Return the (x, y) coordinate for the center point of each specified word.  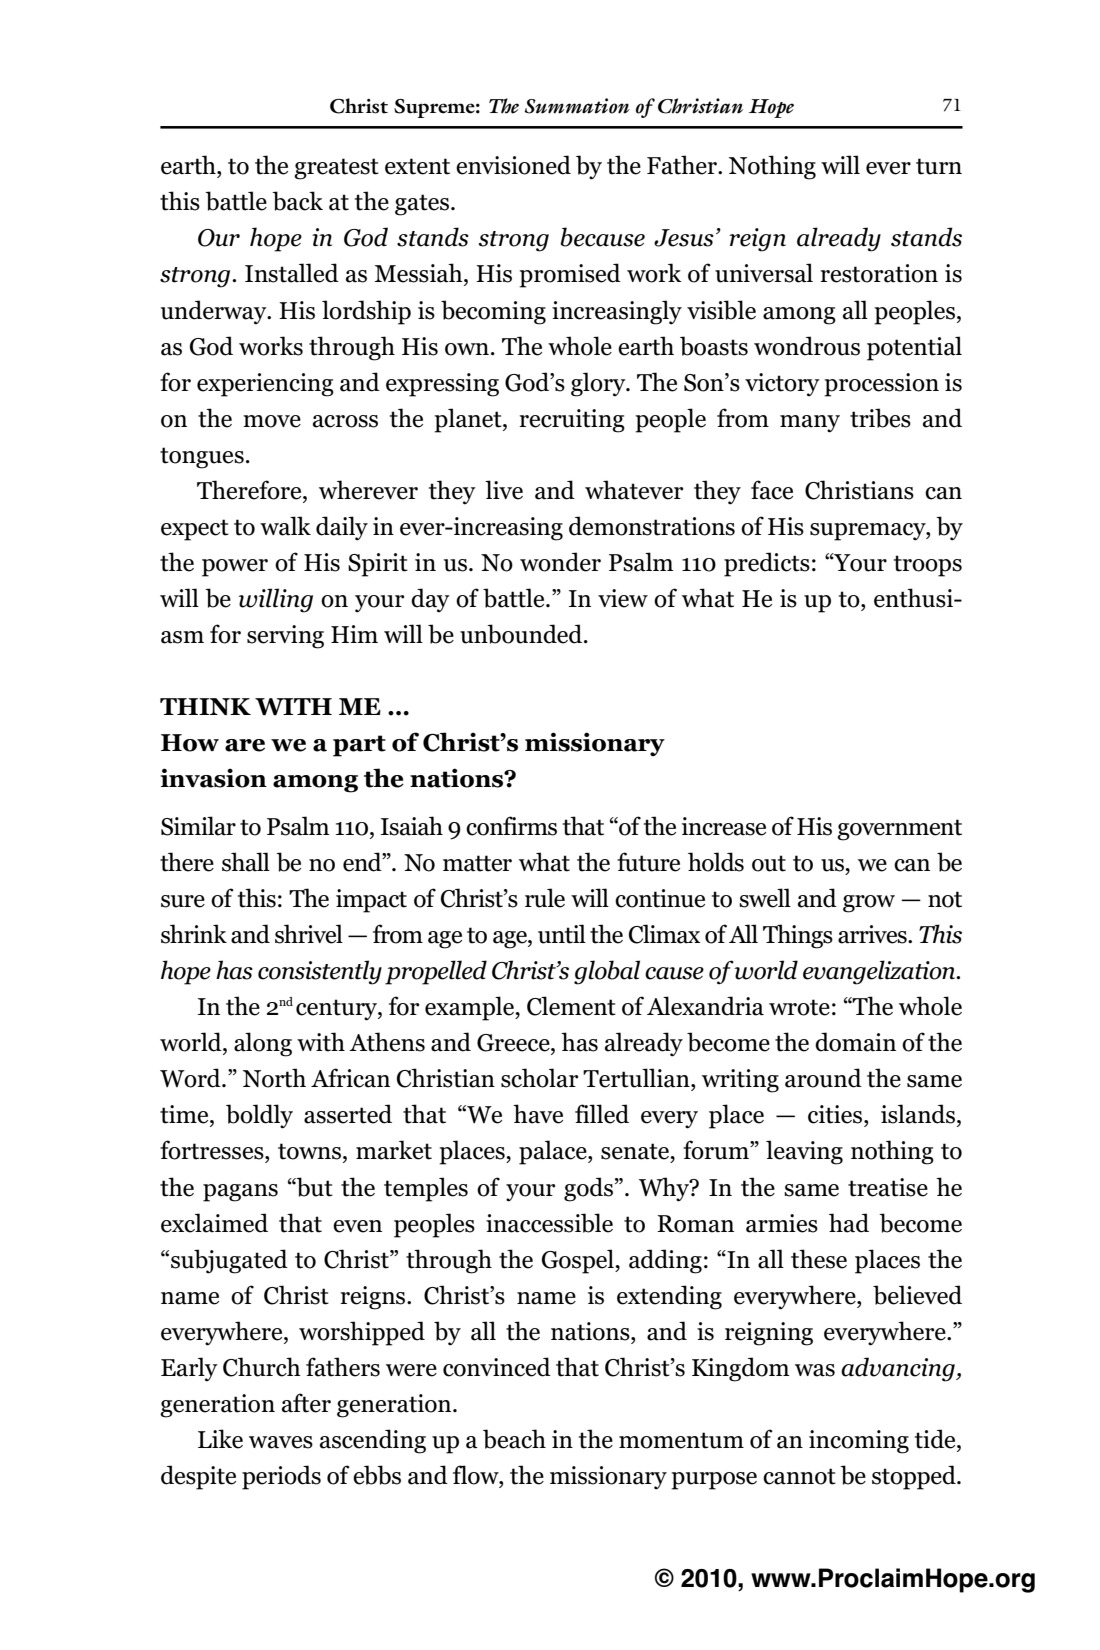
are (245, 745)
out (769, 863)
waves (281, 1442)
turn (939, 166)
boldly (259, 1116)
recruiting (572, 421)
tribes (880, 418)
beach (514, 1439)
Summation (577, 106)
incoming (859, 1442)
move (272, 421)
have (538, 1114)
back (297, 201)
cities (836, 1114)
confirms (511, 826)
